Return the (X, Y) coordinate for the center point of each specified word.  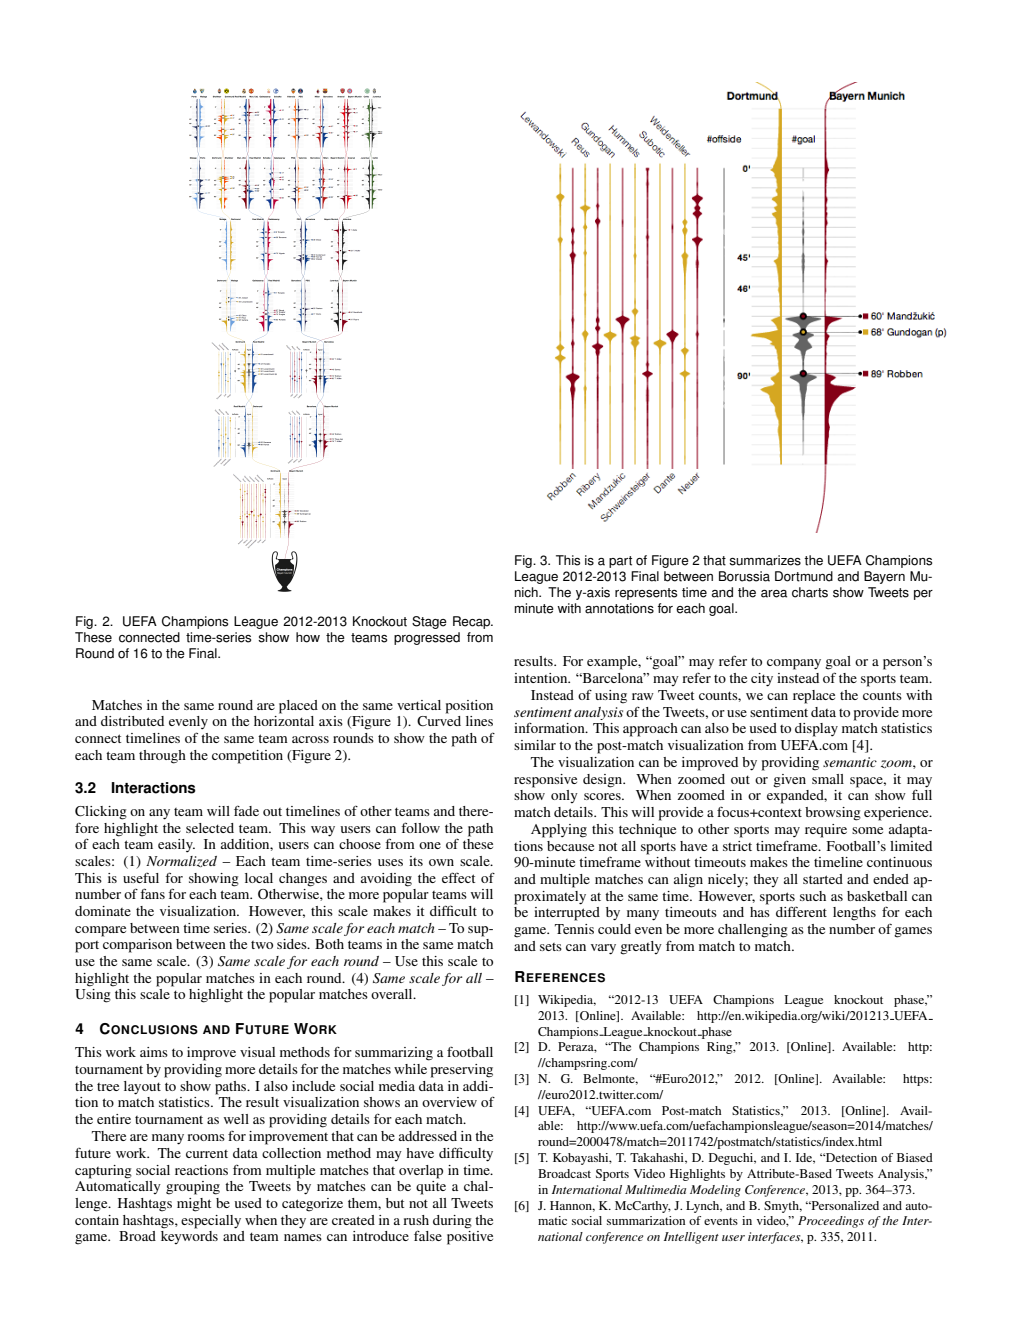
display (816, 730)
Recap (473, 622)
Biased (915, 1157)
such (813, 896)
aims (154, 1052)
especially (211, 1222)
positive (470, 1238)
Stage (429, 622)
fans (152, 893)
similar (535, 745)
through (162, 757)
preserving (462, 1071)
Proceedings (831, 1222)
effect (458, 877)
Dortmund (804, 576)
